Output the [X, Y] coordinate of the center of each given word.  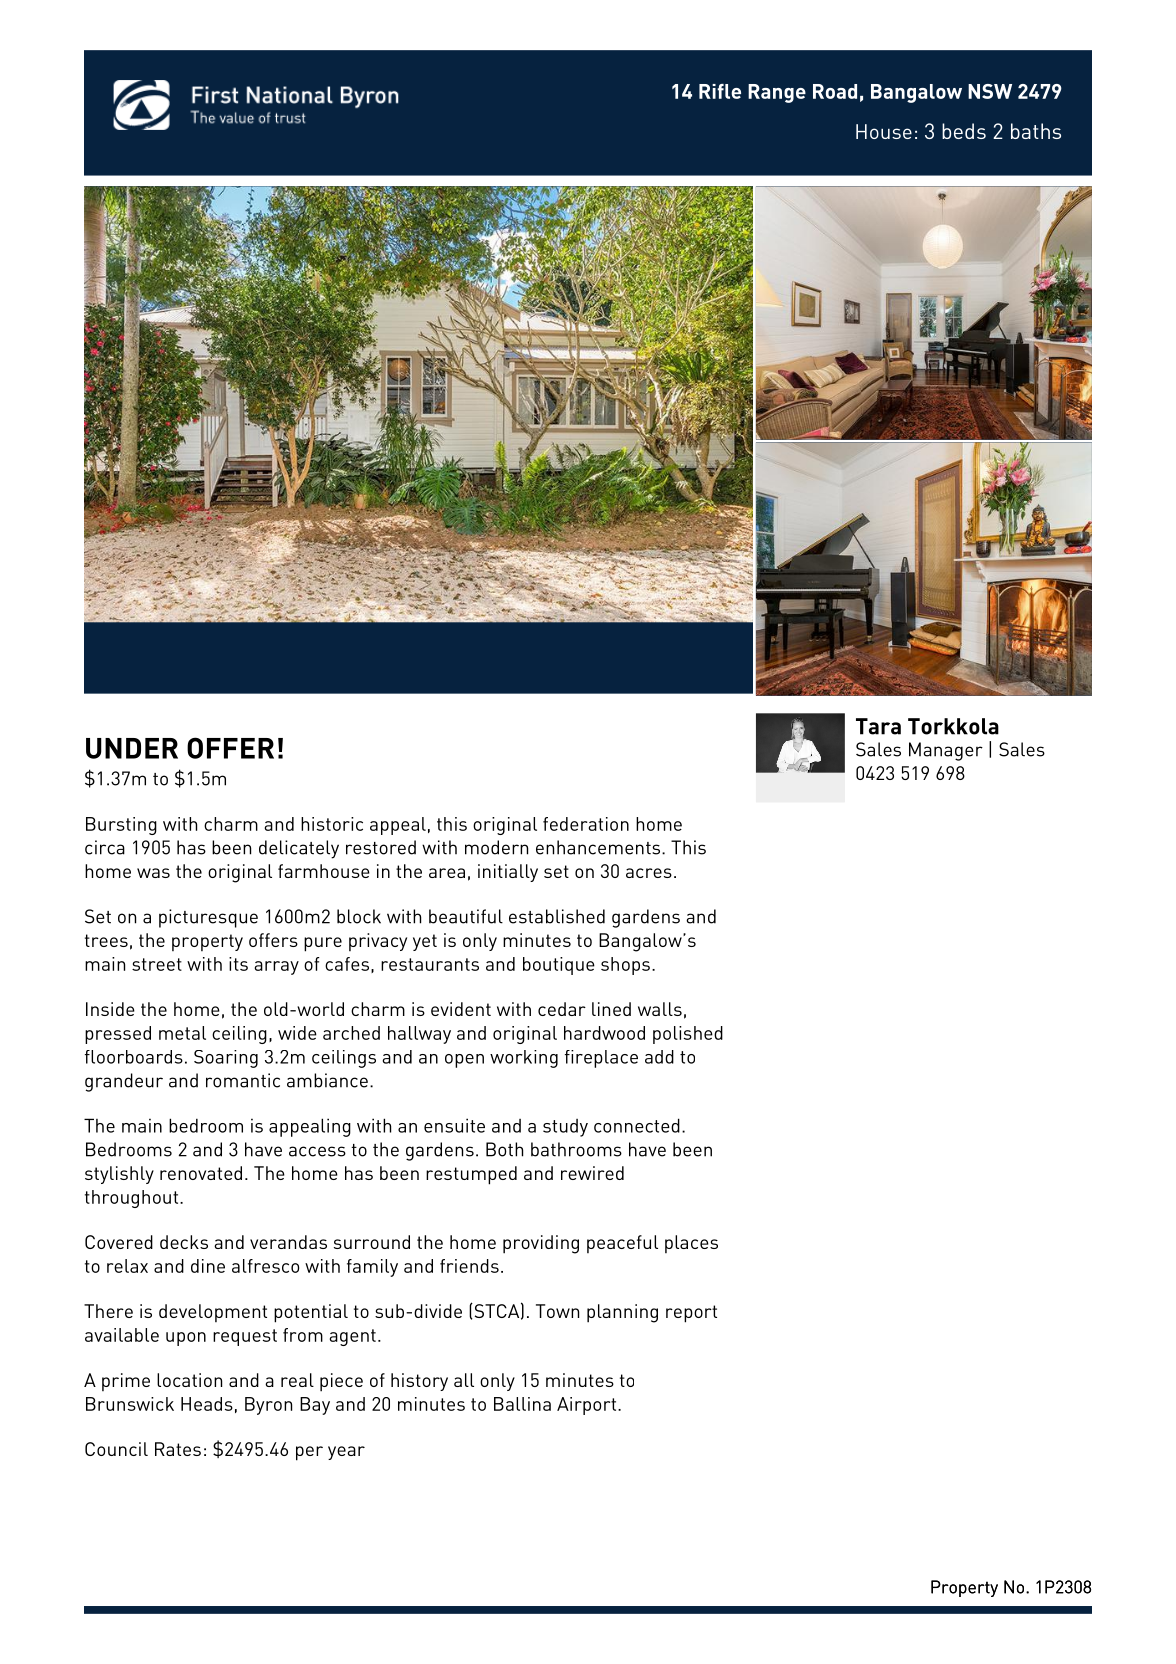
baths [1036, 131]
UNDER [132, 748]
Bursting [121, 826]
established [557, 916]
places [691, 1244]
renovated [201, 1173]
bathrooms [576, 1149]
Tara [878, 726]
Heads [207, 1404]
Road [835, 91]
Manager [946, 751]
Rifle [720, 91]
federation [586, 824]
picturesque [208, 918]
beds [964, 131]
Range [777, 93]
